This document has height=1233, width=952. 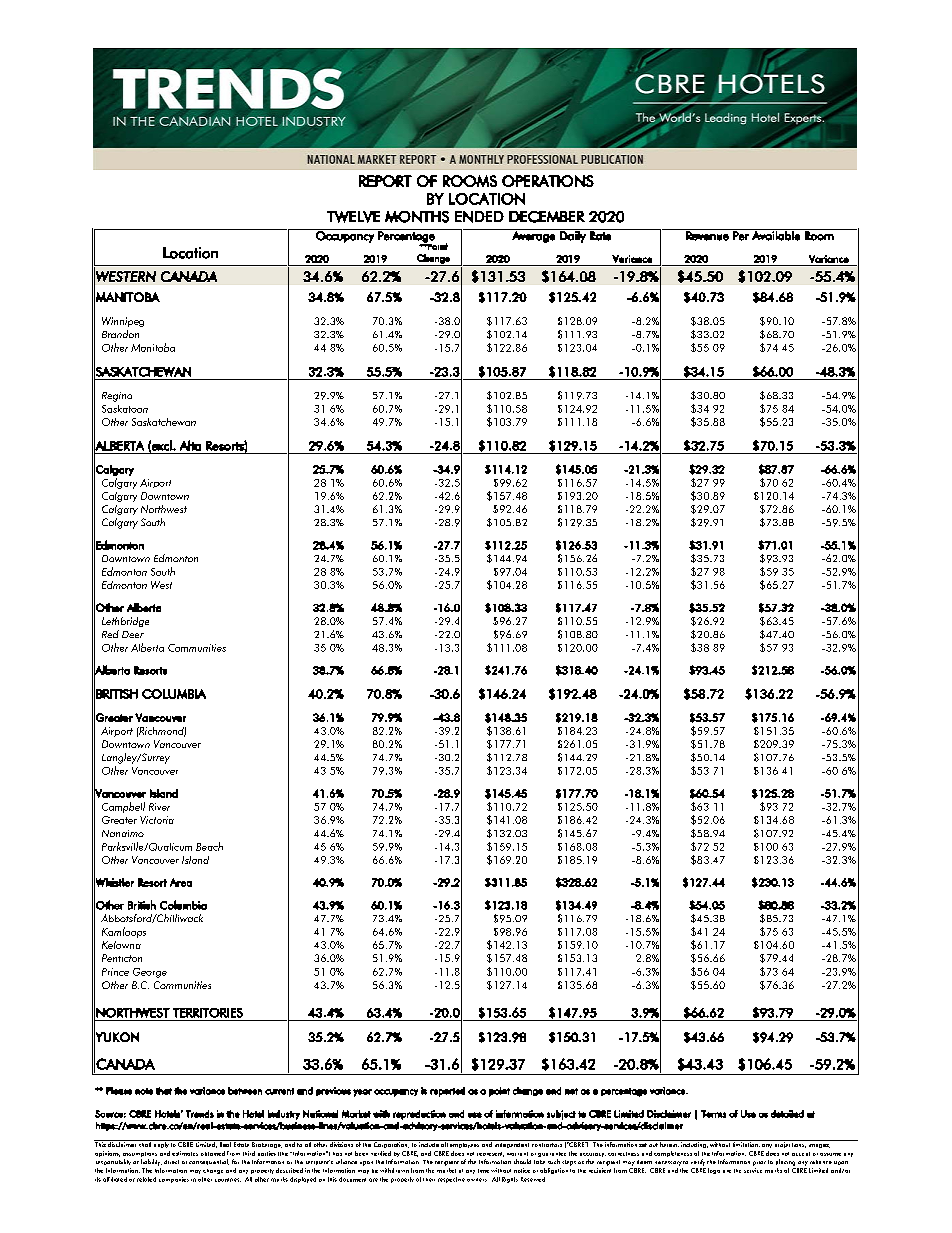 I want to click on ENDED, so click(x=479, y=217).
